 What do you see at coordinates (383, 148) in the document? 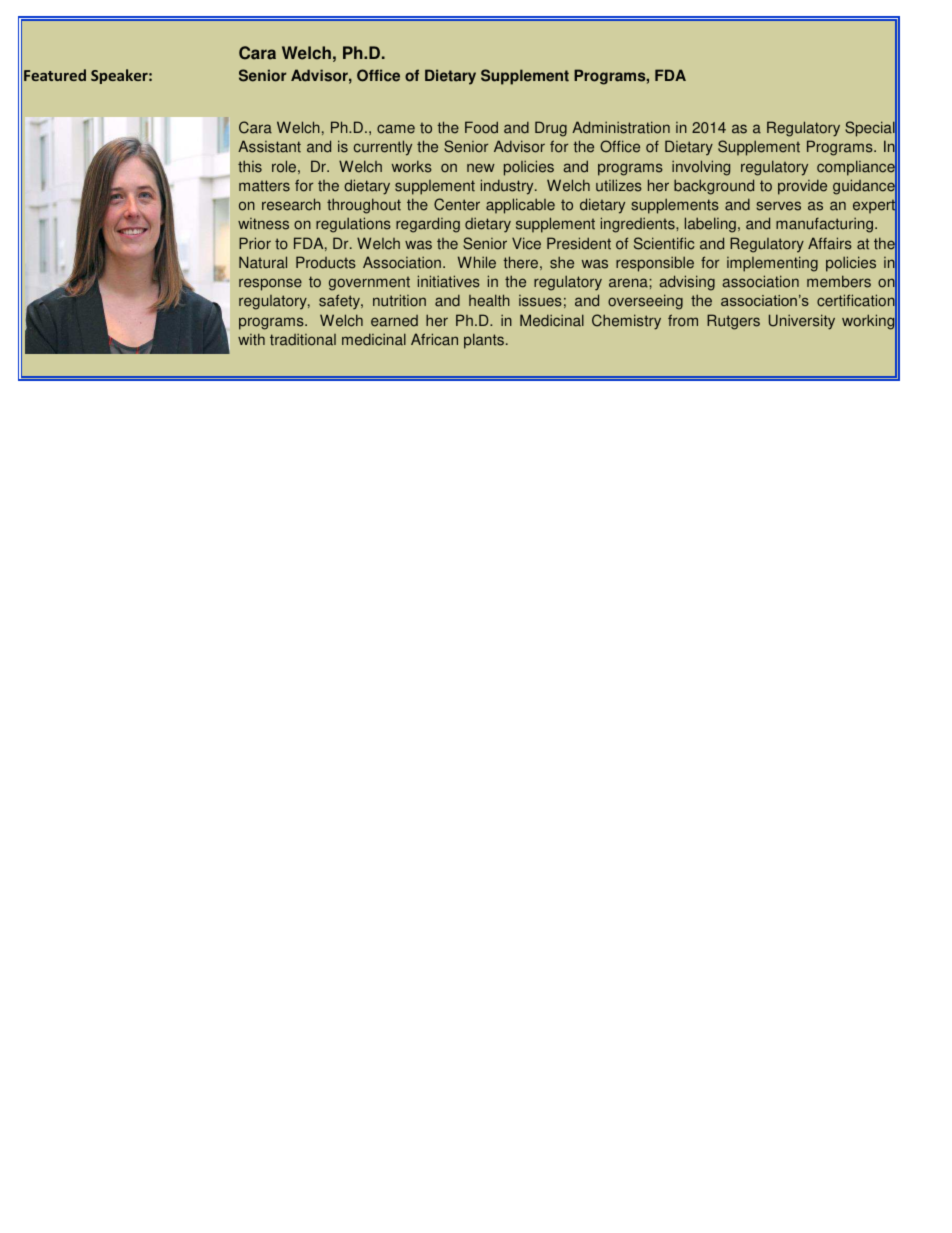
I see `currently` at bounding box center [383, 148].
